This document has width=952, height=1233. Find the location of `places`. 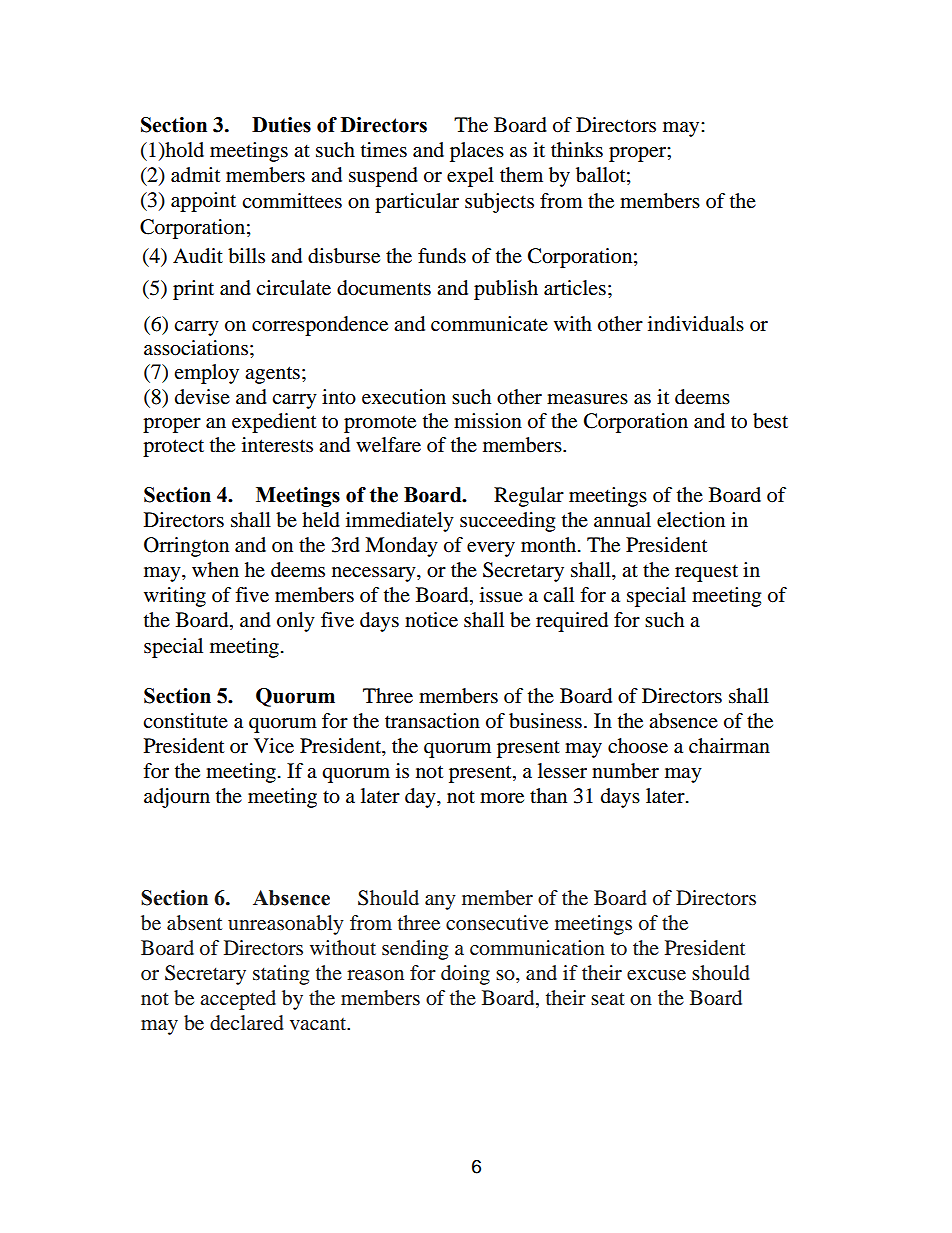

places is located at coordinates (477, 152).
